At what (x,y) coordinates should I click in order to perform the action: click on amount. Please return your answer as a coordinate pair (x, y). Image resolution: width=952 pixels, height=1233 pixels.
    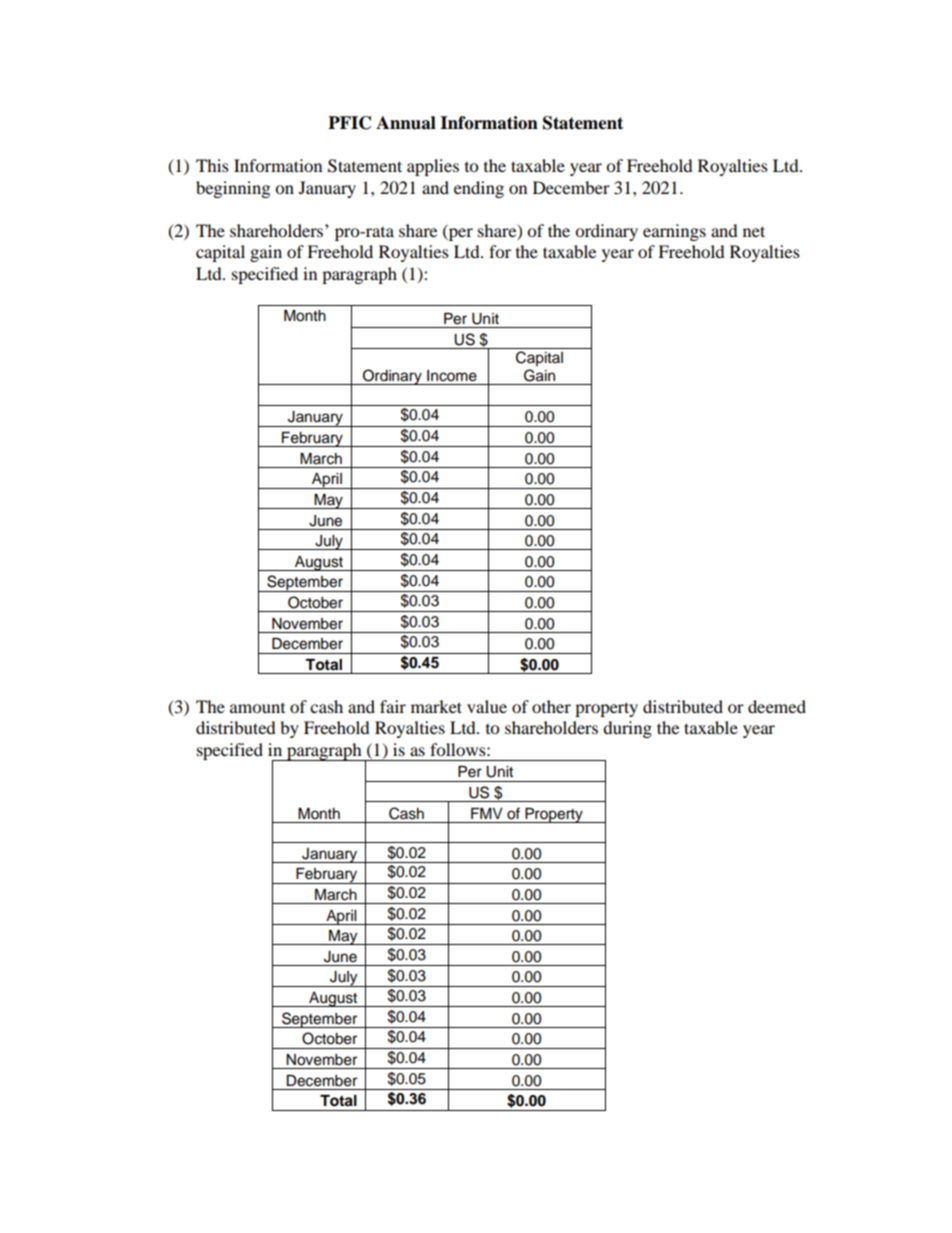
    Looking at the image, I should click on (257, 708).
